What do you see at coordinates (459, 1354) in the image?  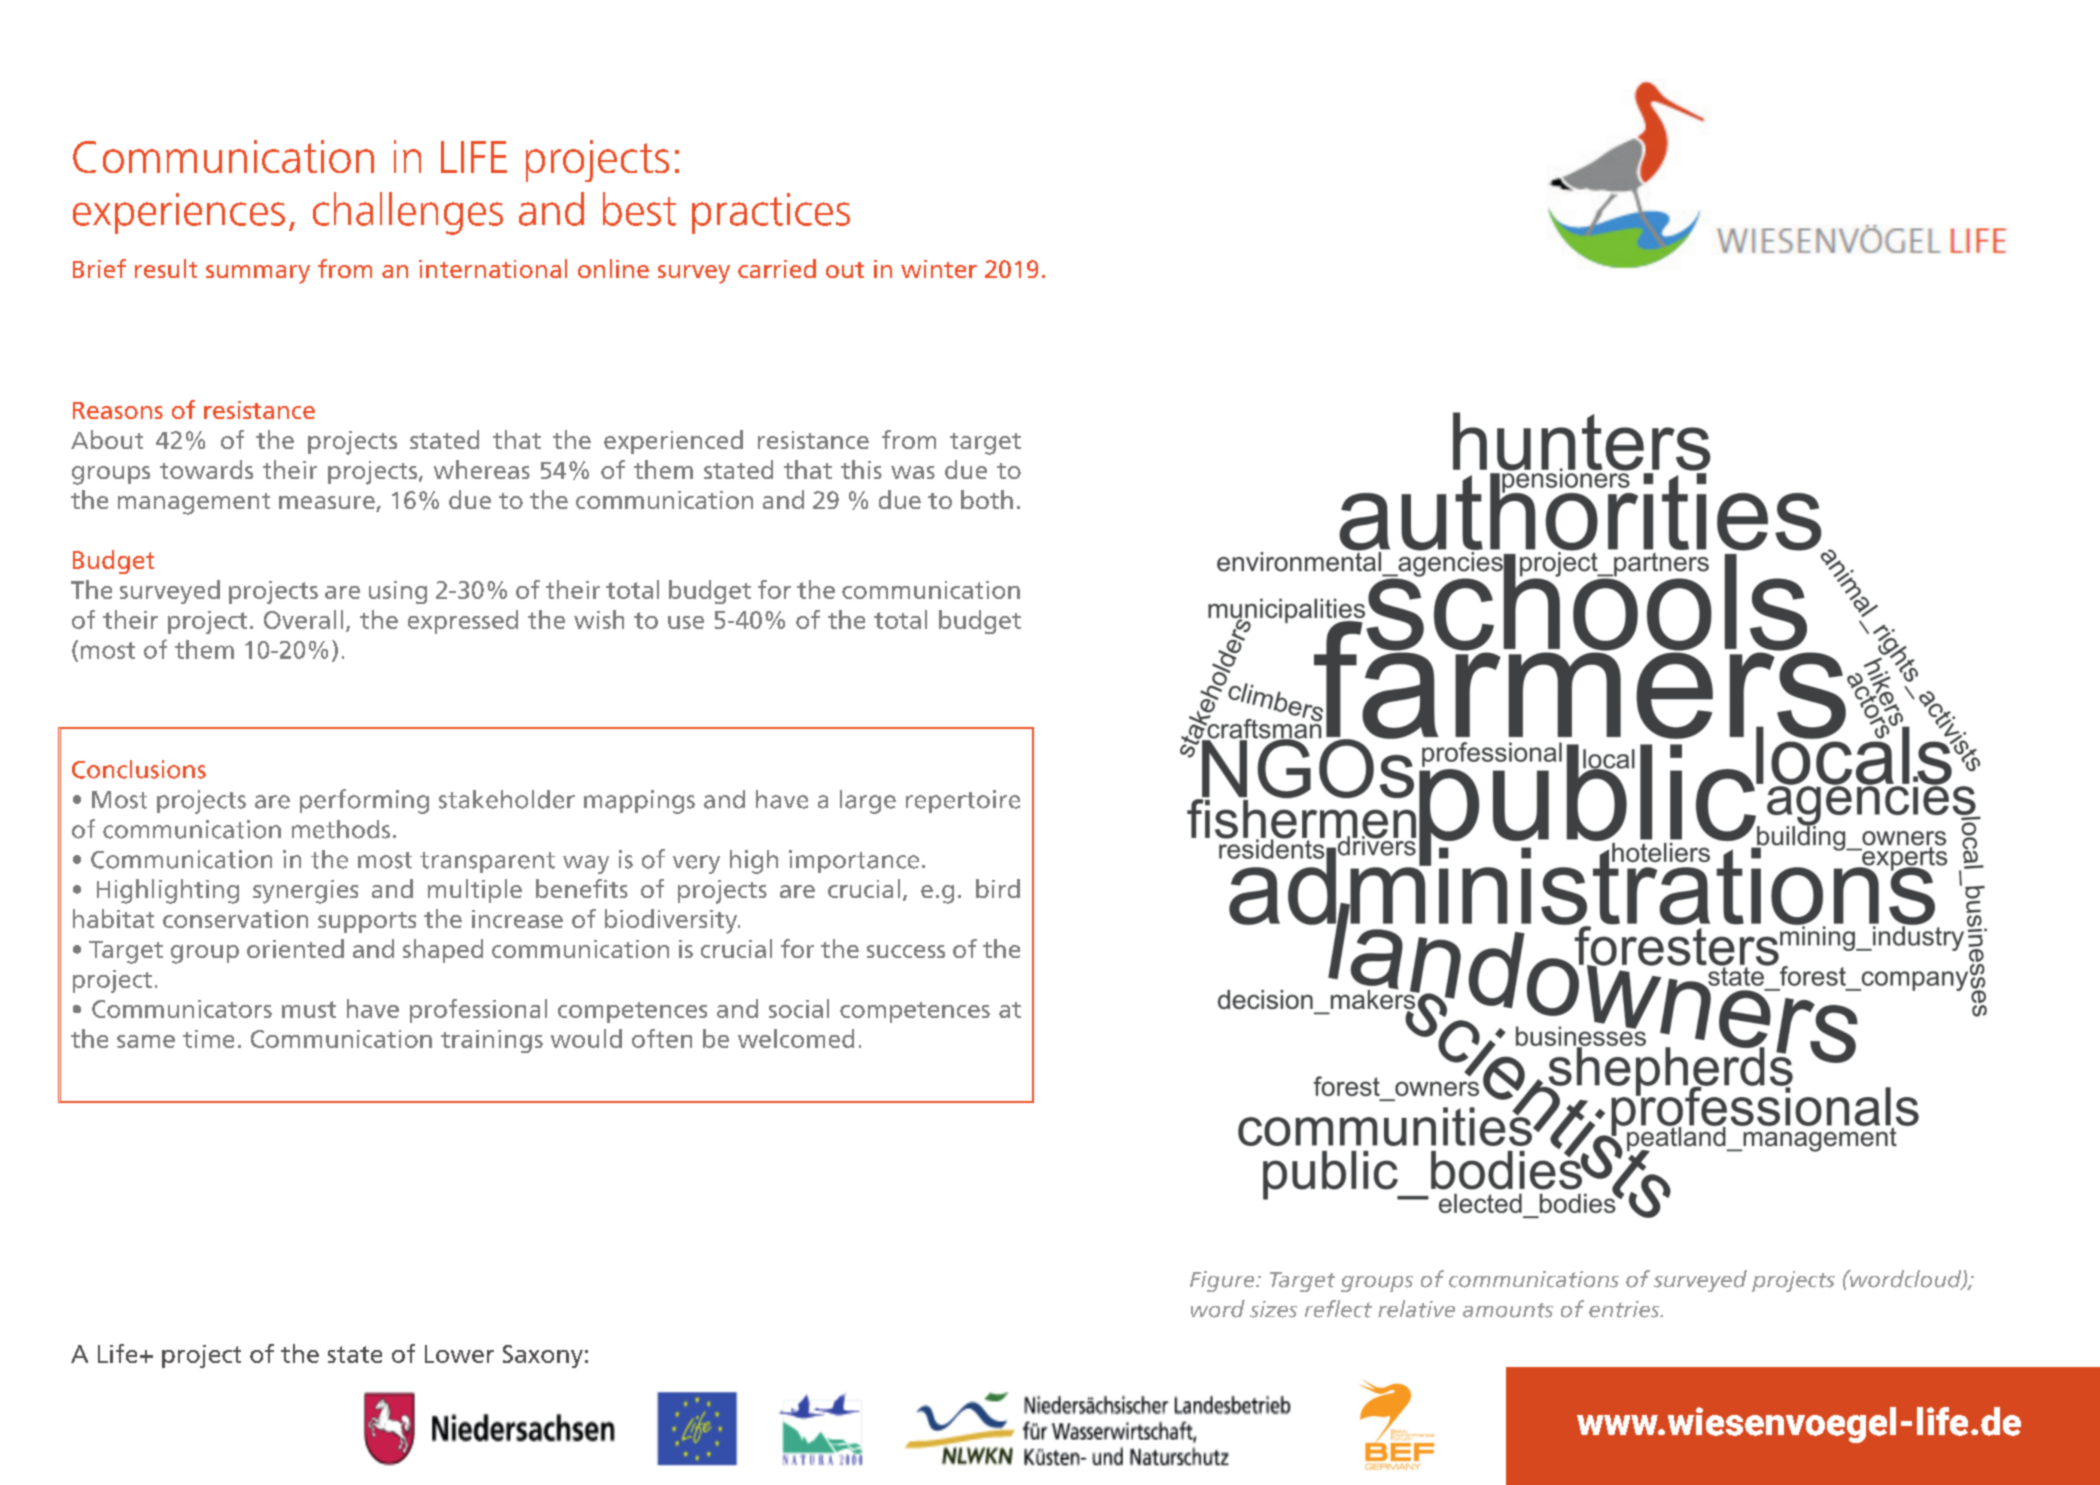 I see `Lower` at bounding box center [459, 1354].
